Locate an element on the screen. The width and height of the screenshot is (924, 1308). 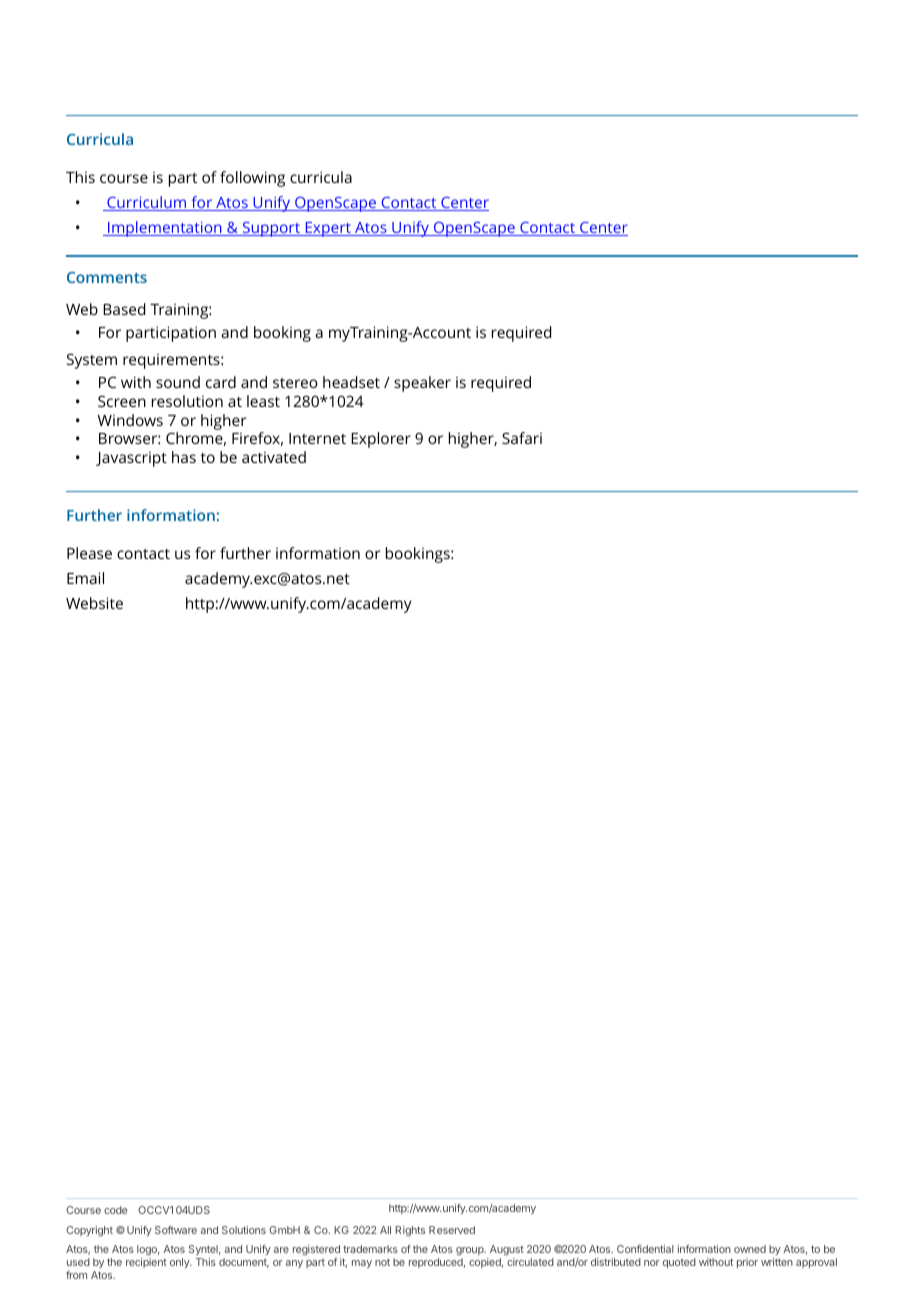
Software is located at coordinates (176, 1230).
